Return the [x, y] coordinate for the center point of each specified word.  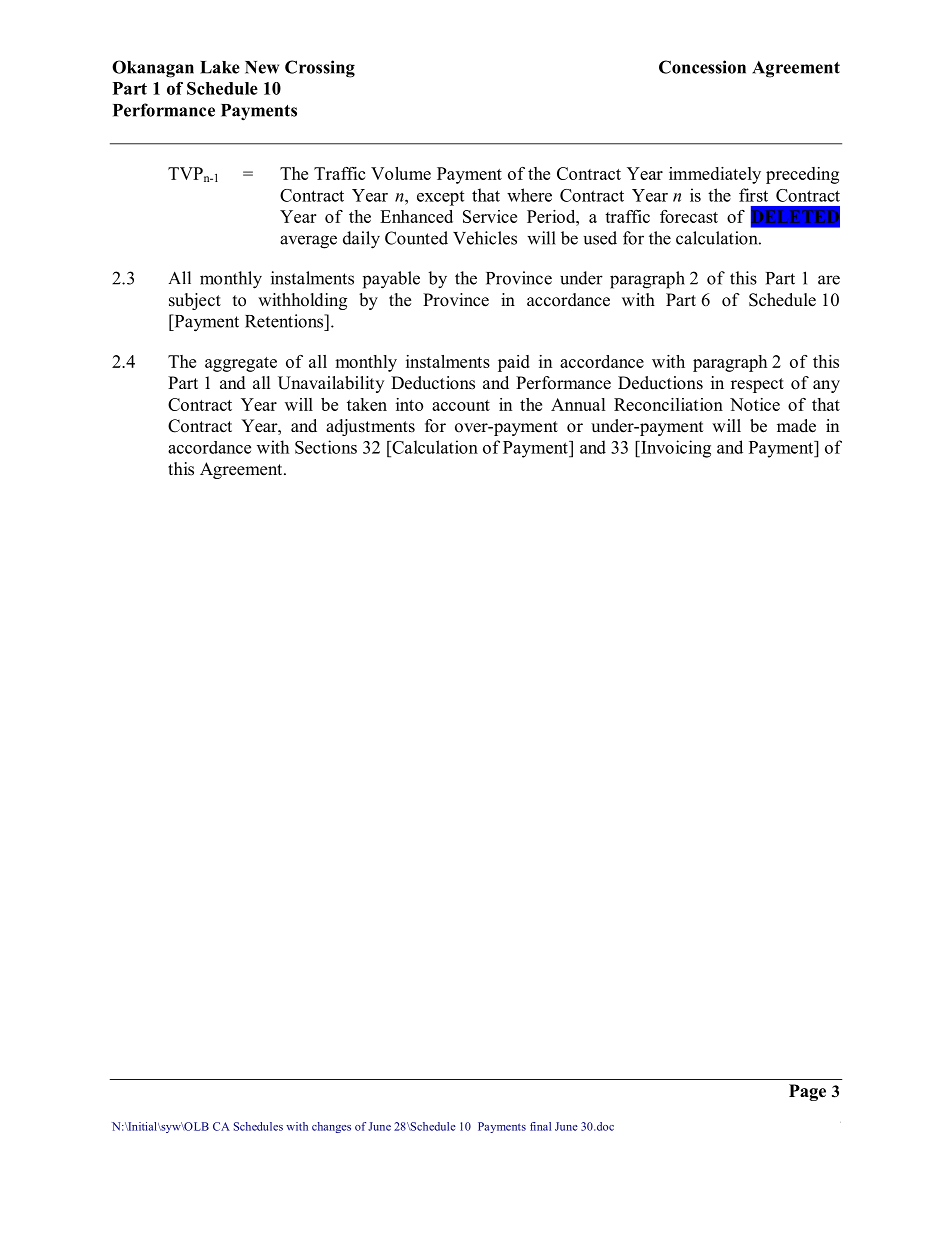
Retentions [285, 321]
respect [757, 385]
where [529, 195]
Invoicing [675, 449]
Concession [702, 67]
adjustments [370, 427]
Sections [326, 447]
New [262, 67]
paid [514, 363]
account [461, 405]
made [796, 426]
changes [331, 1127]
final [540, 1126]
